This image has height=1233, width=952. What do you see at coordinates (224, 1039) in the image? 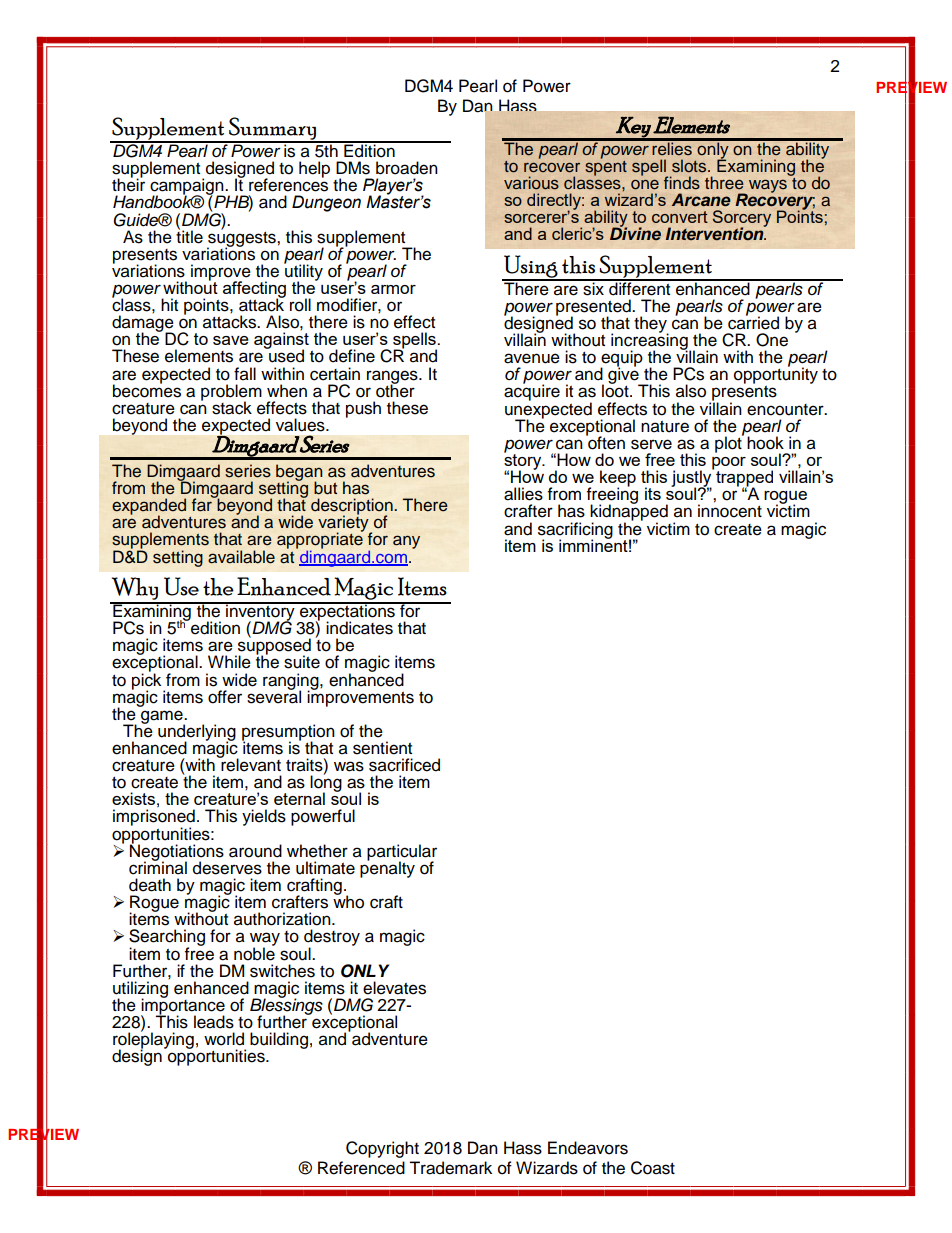
I see `world` at bounding box center [224, 1039].
